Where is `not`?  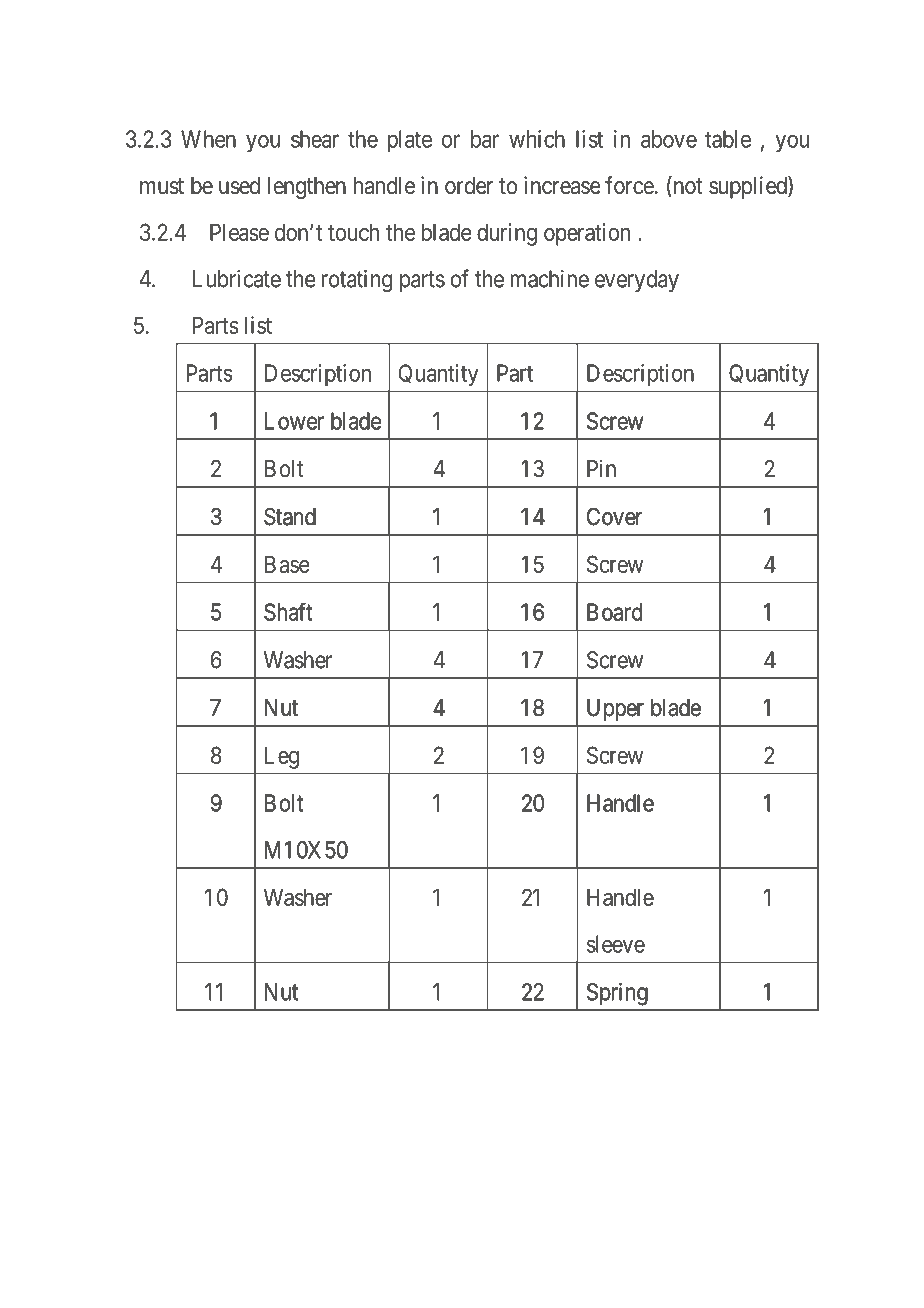 not is located at coordinates (687, 187).
